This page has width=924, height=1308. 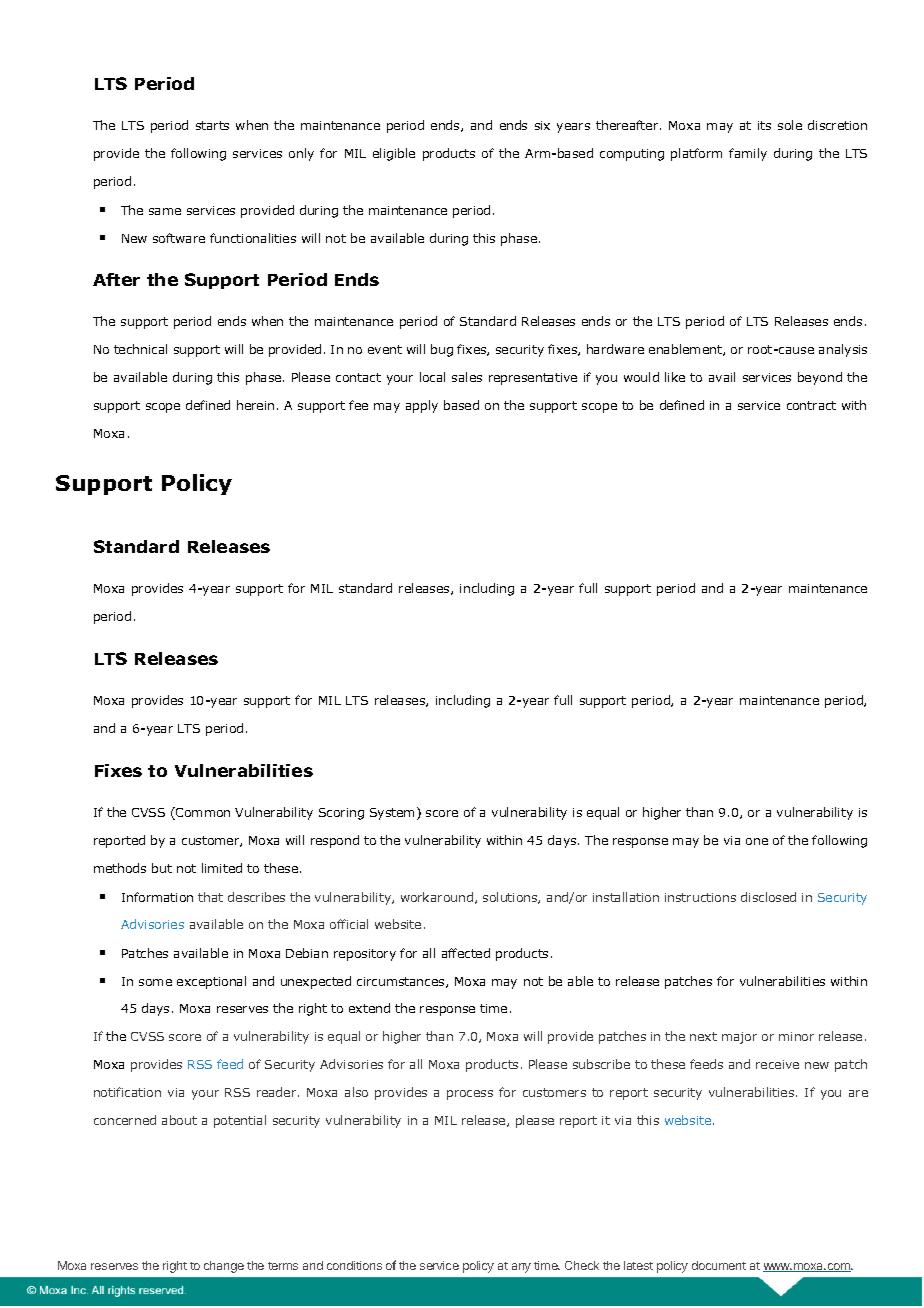 I want to click on Common, so click(x=202, y=813).
